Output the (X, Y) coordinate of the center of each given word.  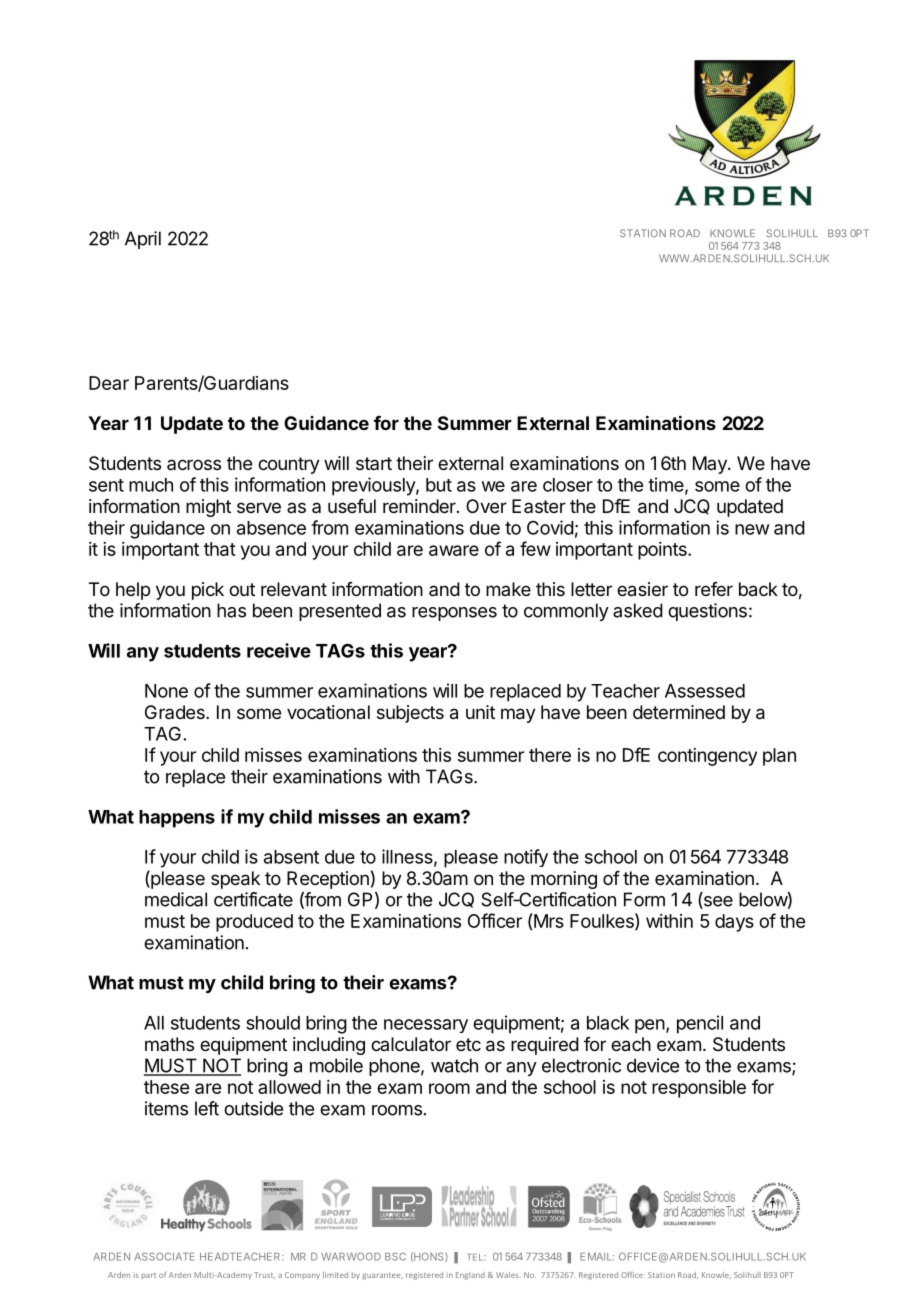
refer (714, 589)
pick (208, 591)
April (143, 240)
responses (454, 614)
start (374, 463)
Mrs (548, 920)
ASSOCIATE (164, 1256)
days (734, 923)
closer (568, 485)
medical (176, 899)
